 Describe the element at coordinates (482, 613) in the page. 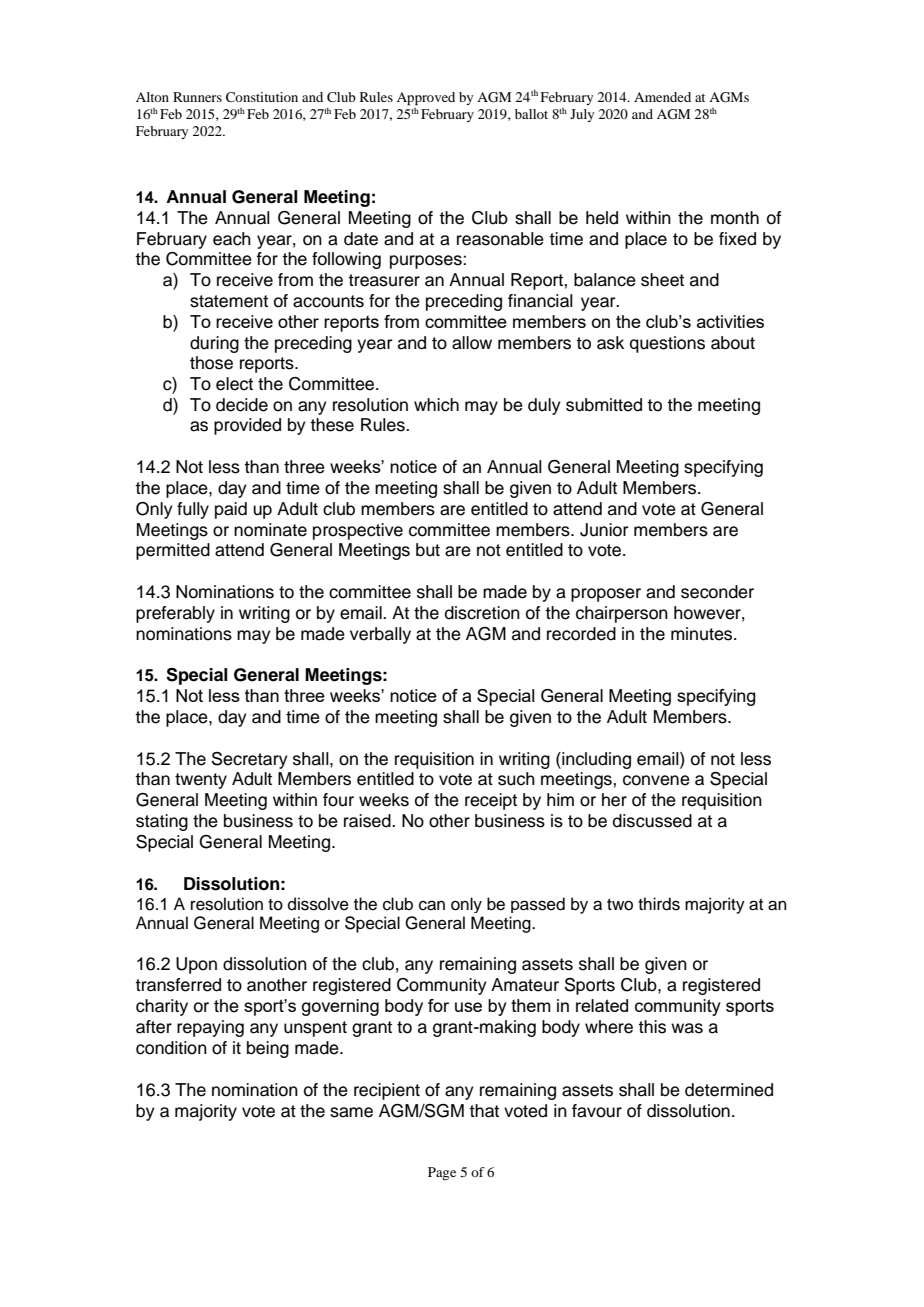

I see `discretion` at that location.
